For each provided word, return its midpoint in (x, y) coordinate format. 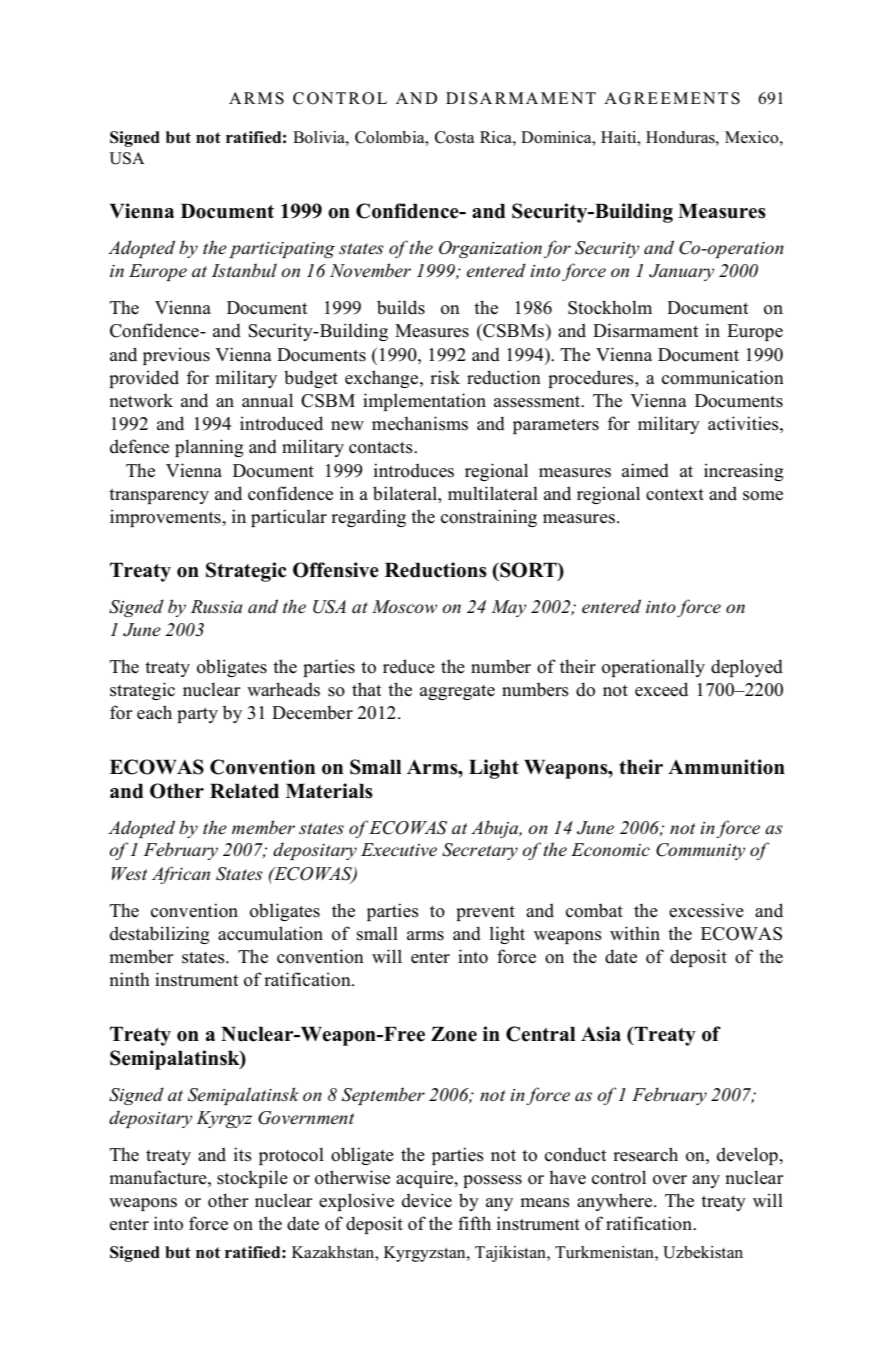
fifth (474, 1223)
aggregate (457, 692)
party (197, 715)
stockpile (252, 1179)
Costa (454, 137)
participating (282, 250)
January (681, 272)
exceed (661, 689)
